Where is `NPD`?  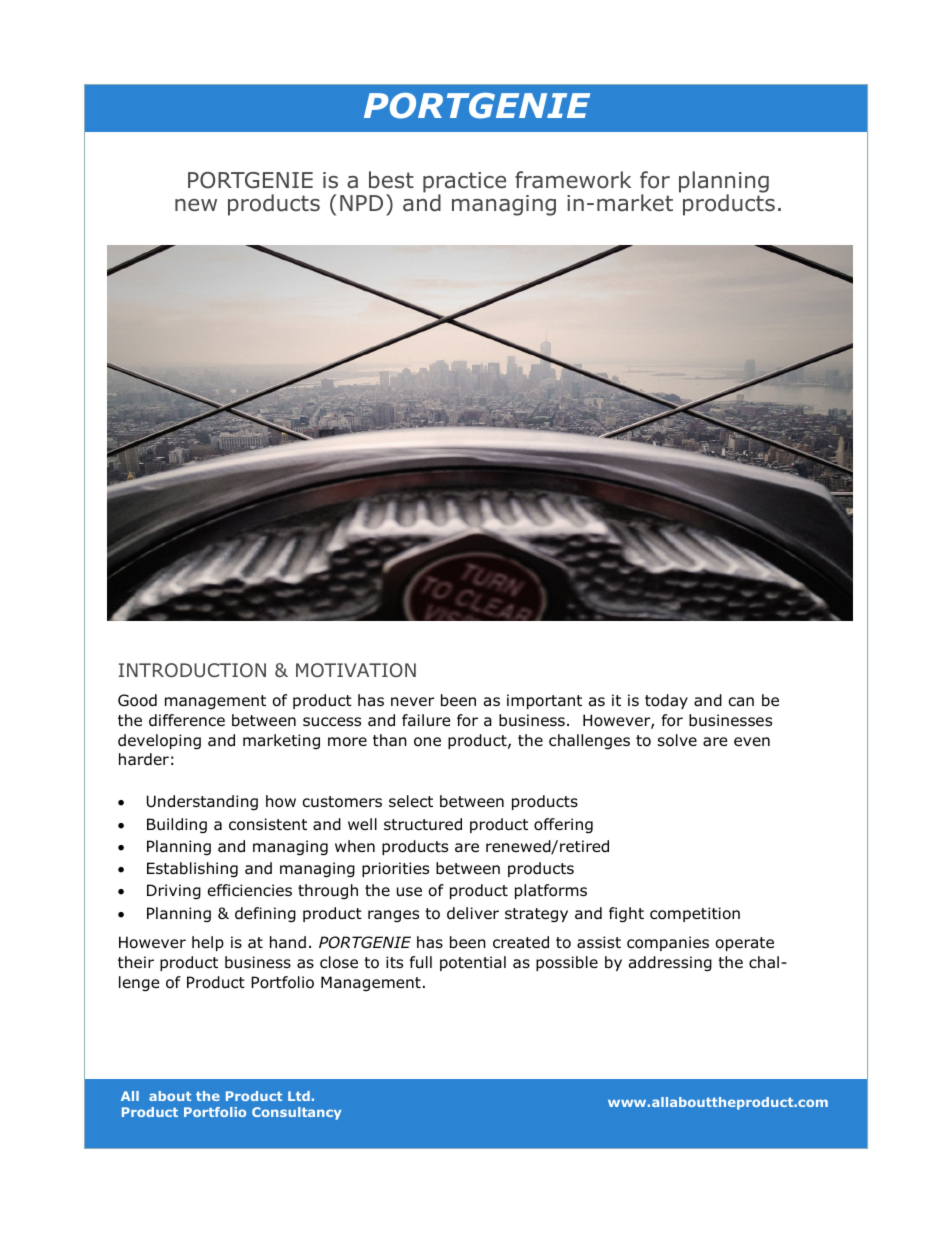 NPD is located at coordinates (361, 203).
